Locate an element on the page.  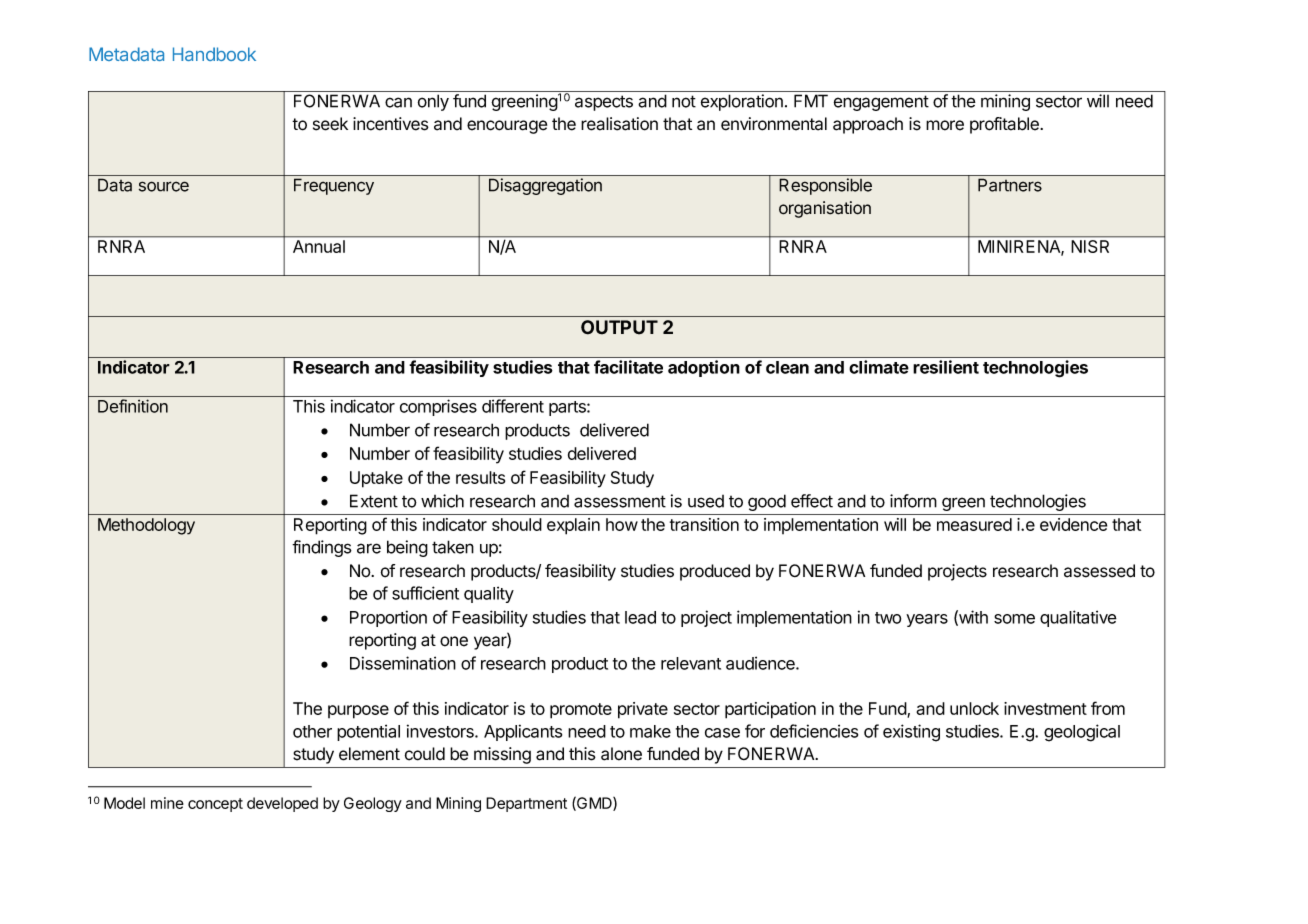
lead is located at coordinates (640, 617).
